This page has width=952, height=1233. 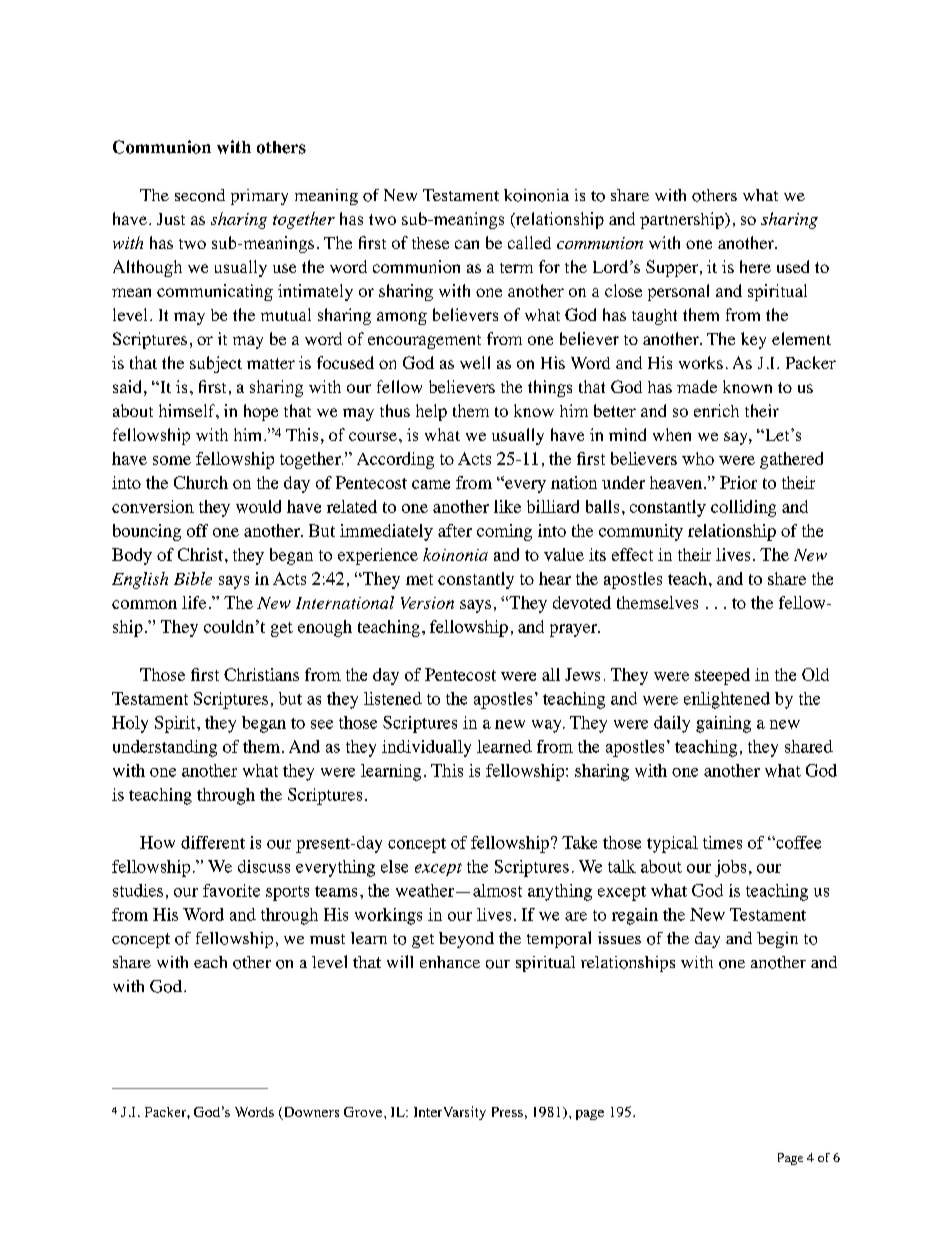 What do you see at coordinates (426, 748) in the page?
I see `individually` at bounding box center [426, 748].
